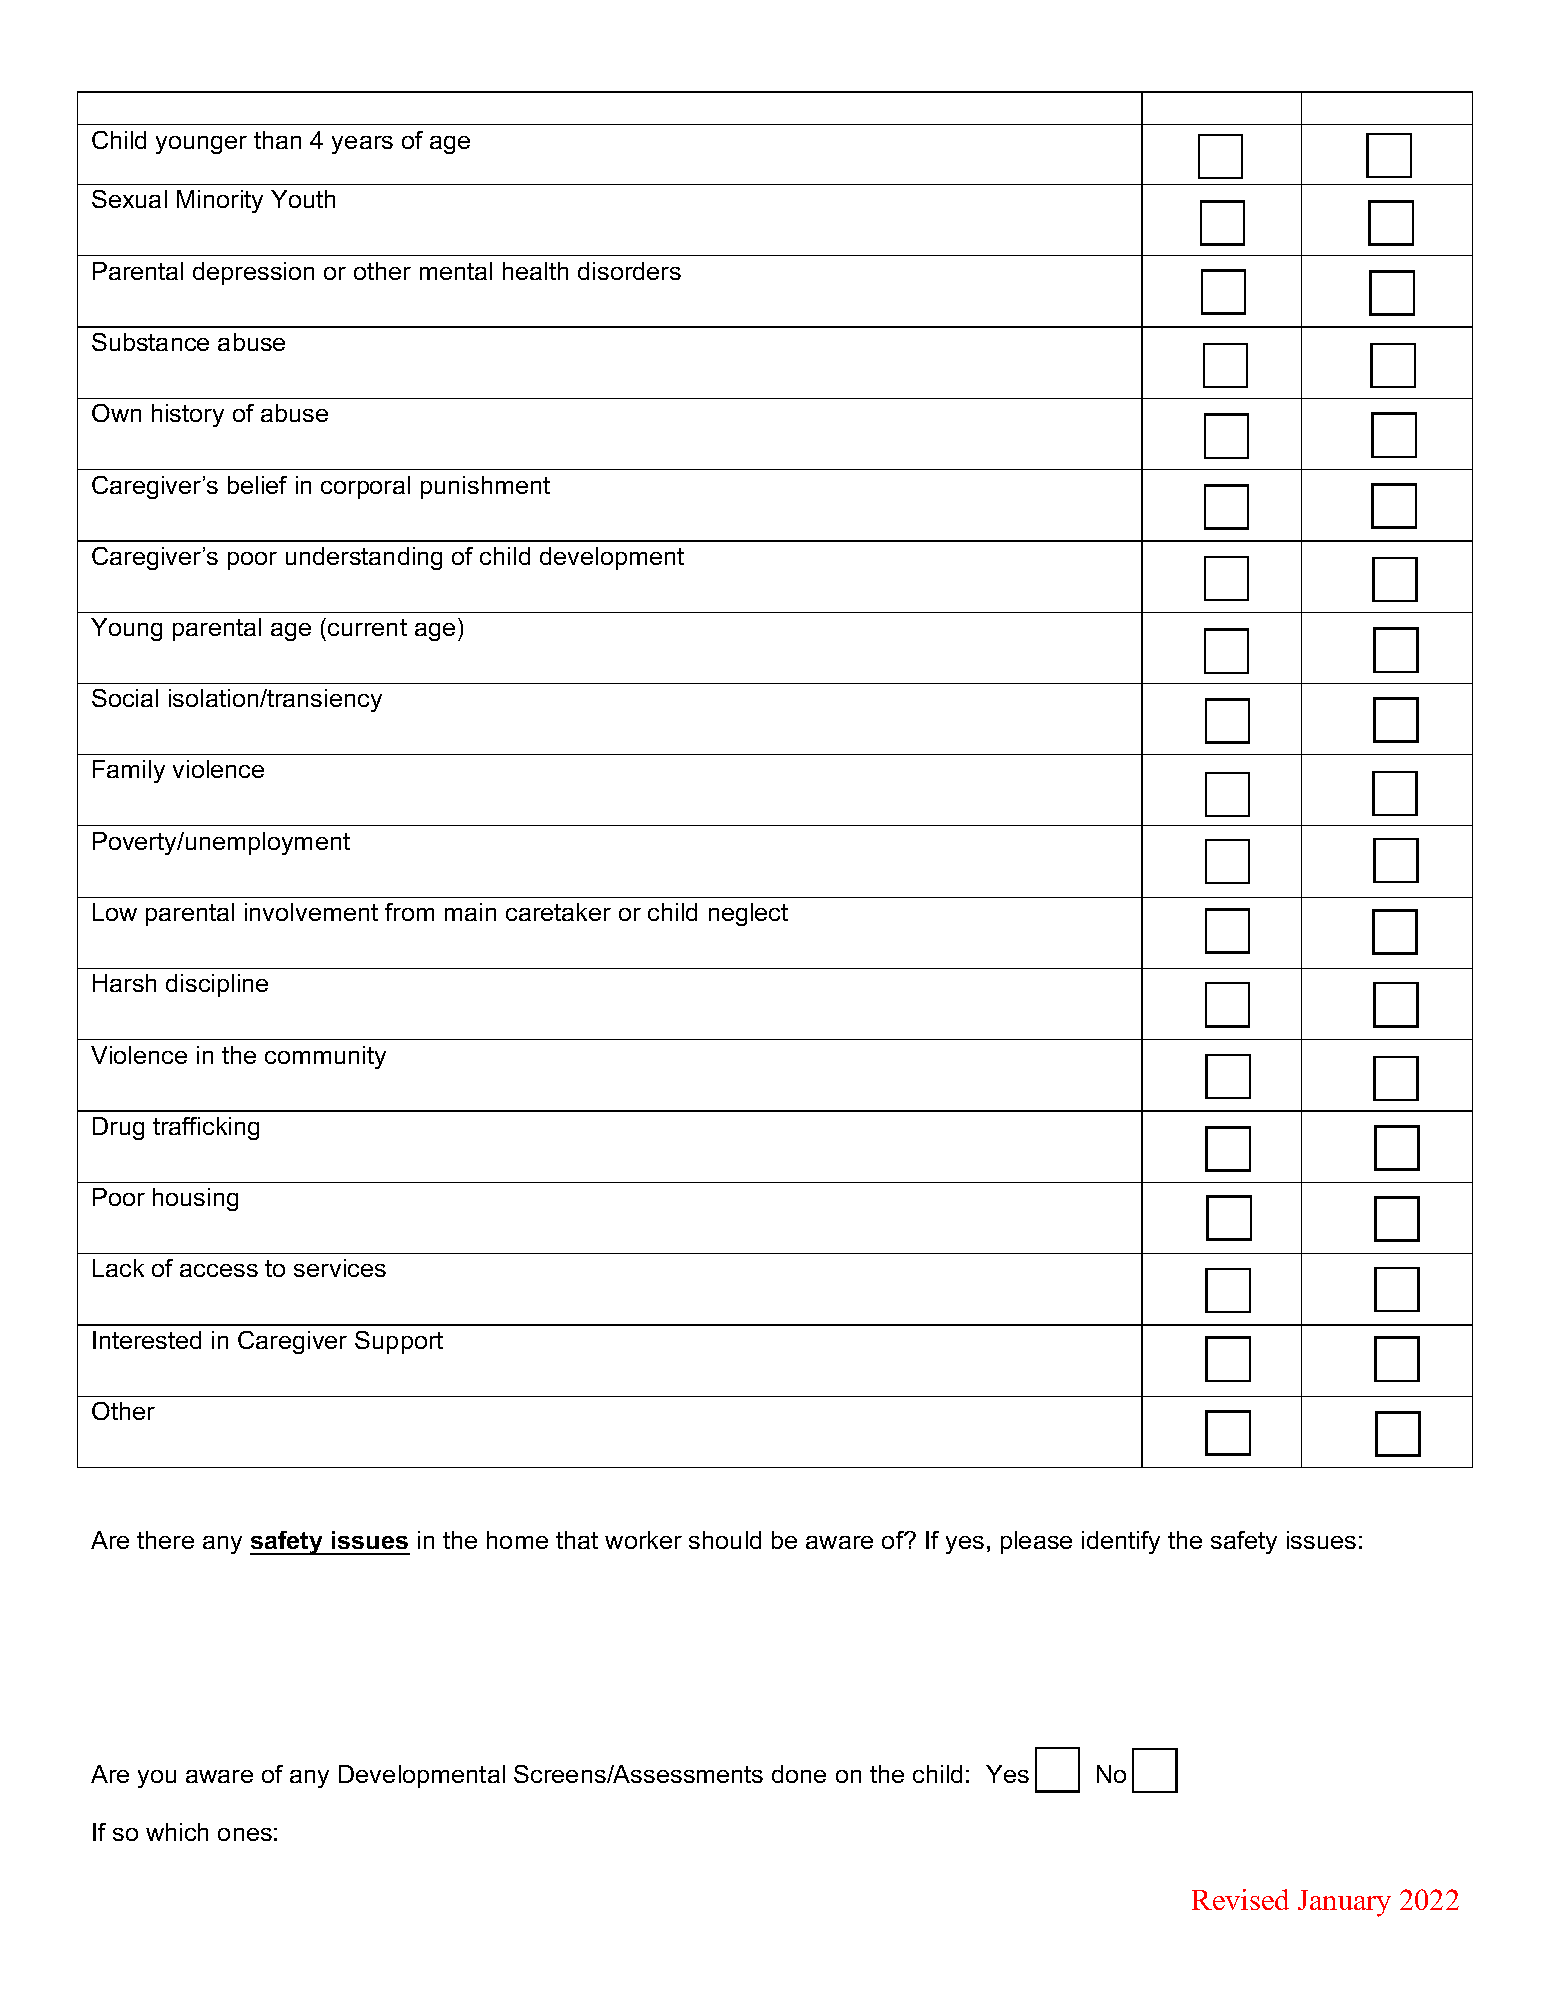 The width and height of the page is (1552, 2009). What do you see at coordinates (367, 627) in the page?
I see `current` at bounding box center [367, 627].
